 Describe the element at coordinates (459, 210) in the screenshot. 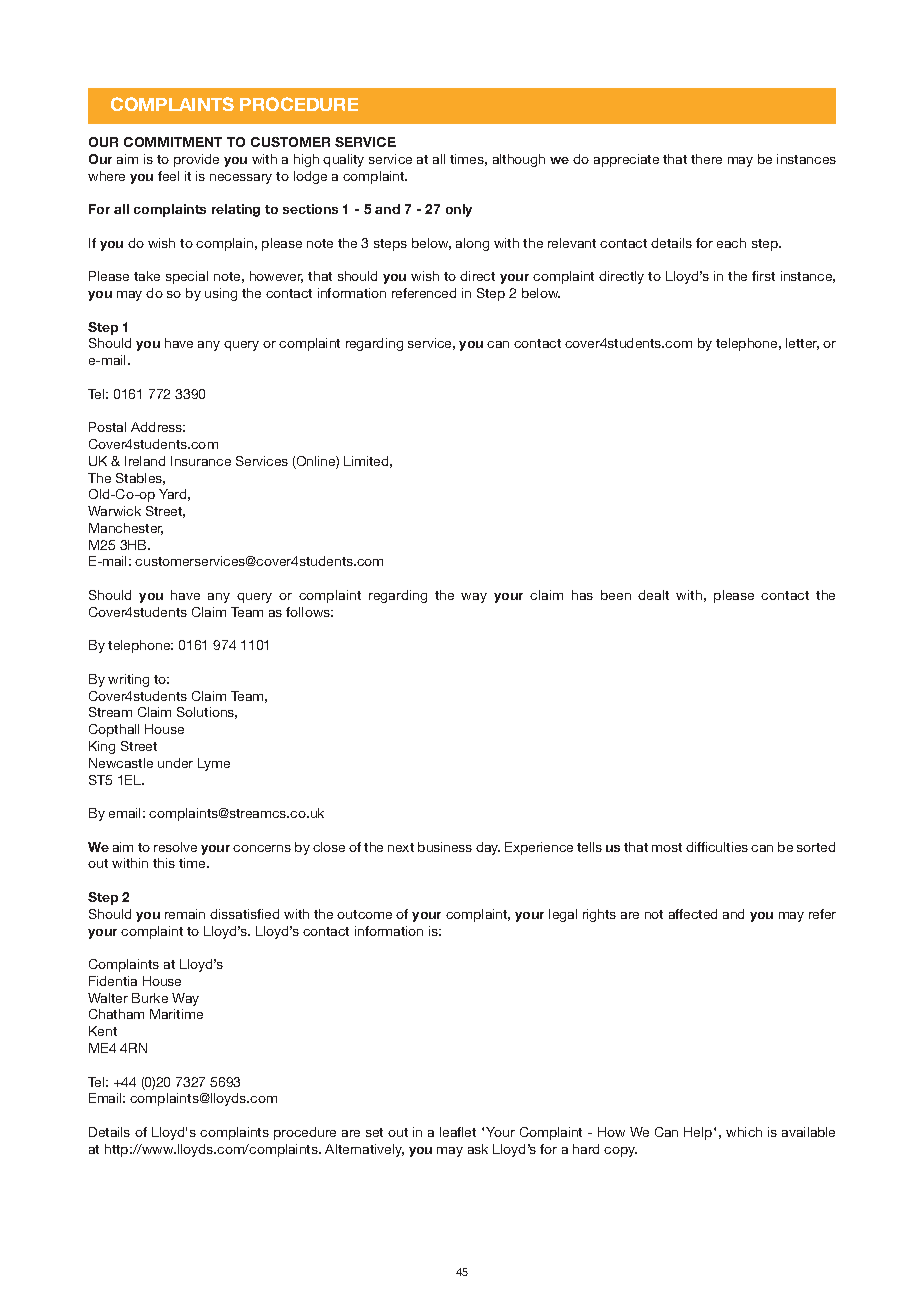

I see `only` at that location.
